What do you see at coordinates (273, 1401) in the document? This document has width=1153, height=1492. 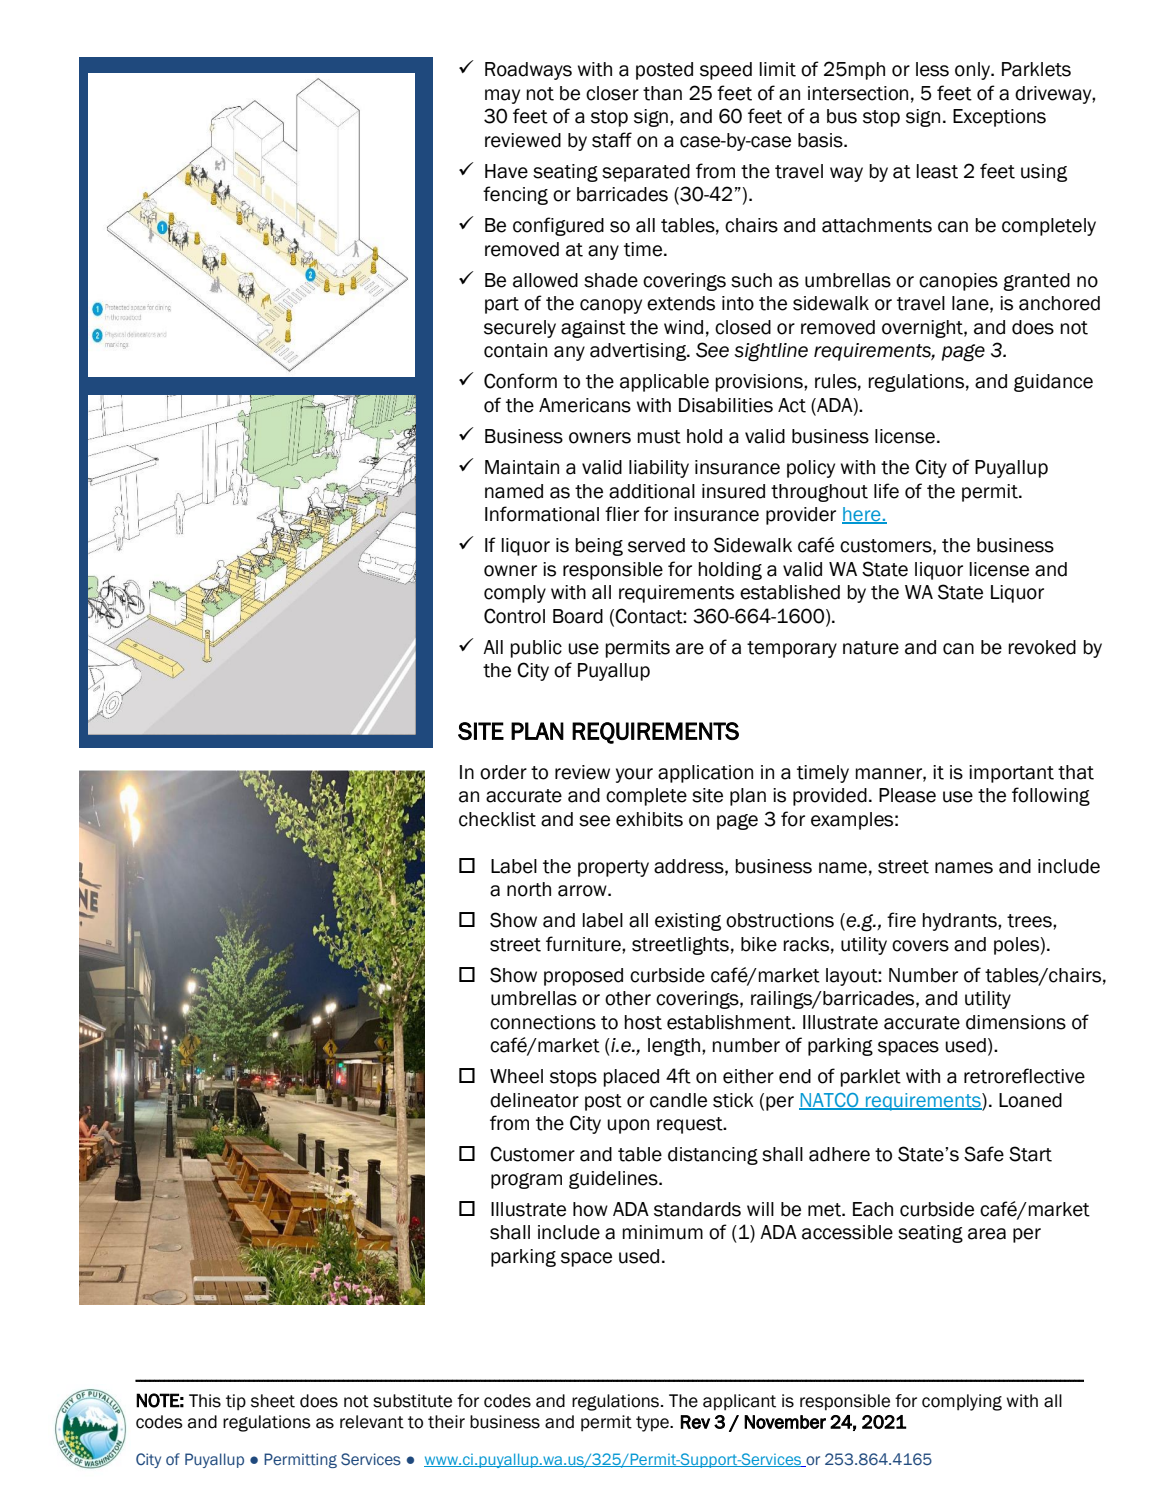 I see `sheet` at bounding box center [273, 1401].
